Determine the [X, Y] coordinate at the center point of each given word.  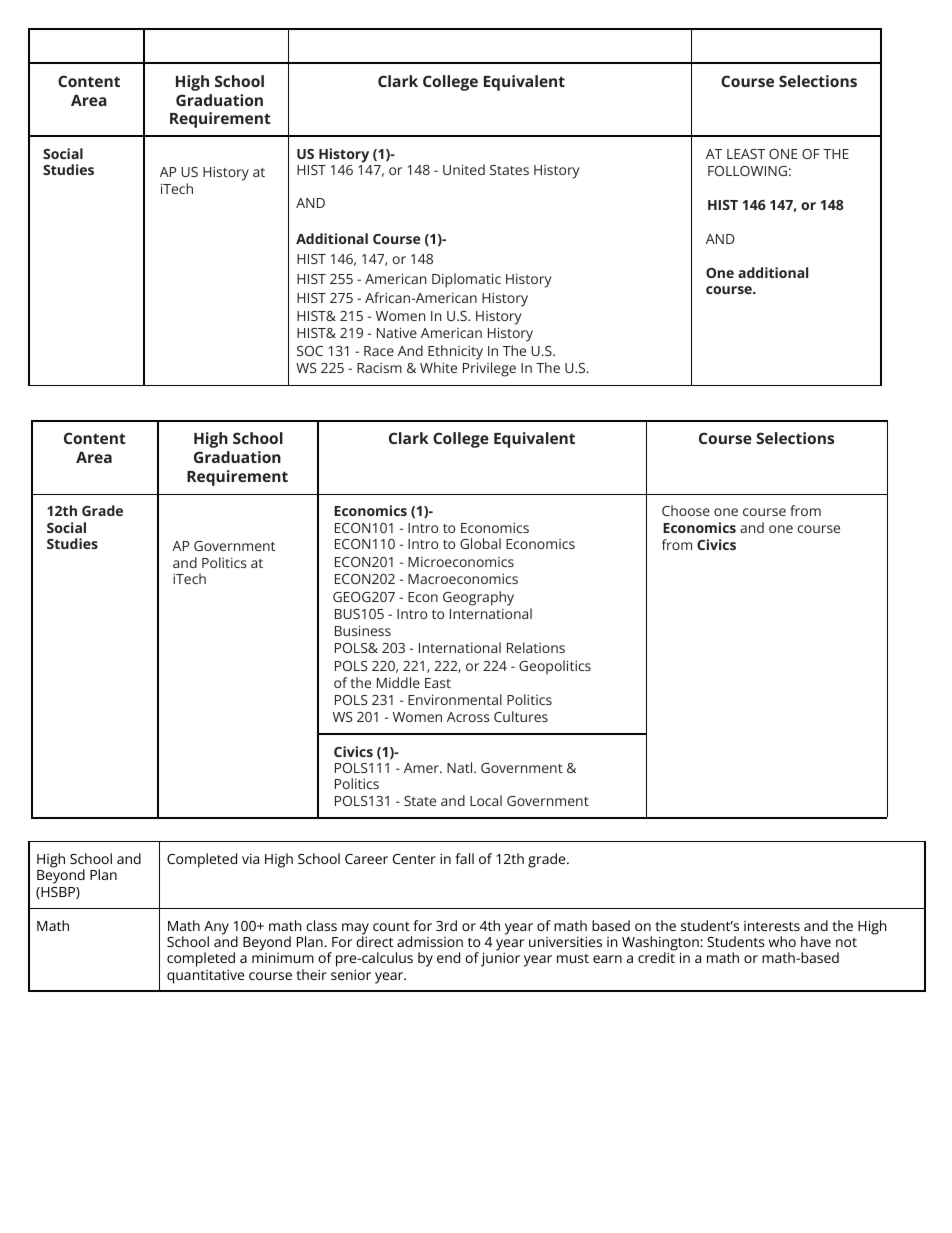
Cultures [521, 716]
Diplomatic [466, 280]
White [438, 367]
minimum [283, 958]
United [464, 169]
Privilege [489, 369]
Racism [379, 368]
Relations [536, 647]
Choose [686, 510]
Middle [398, 682]
